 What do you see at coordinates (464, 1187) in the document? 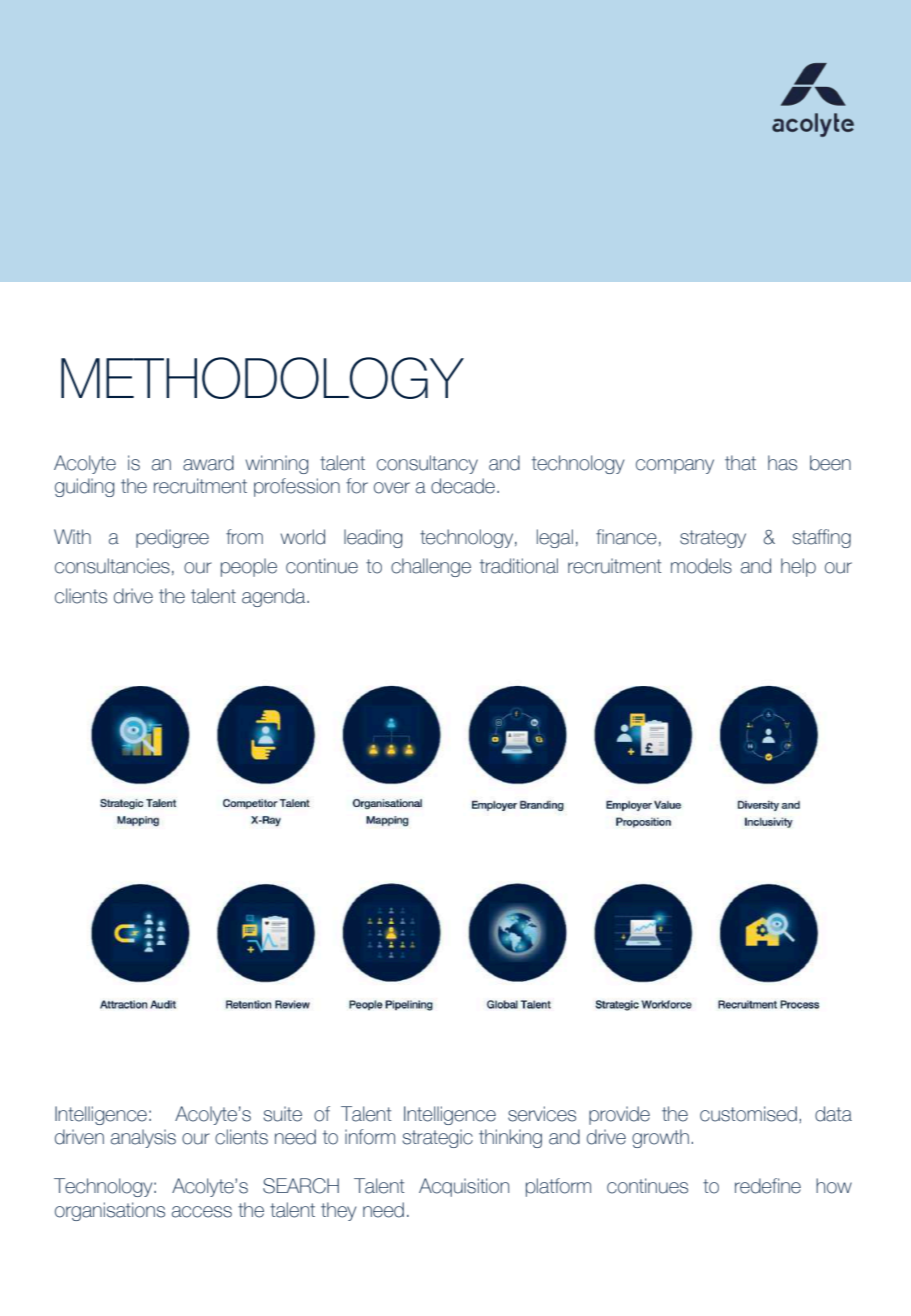
I see `Acquisition` at bounding box center [464, 1187].
